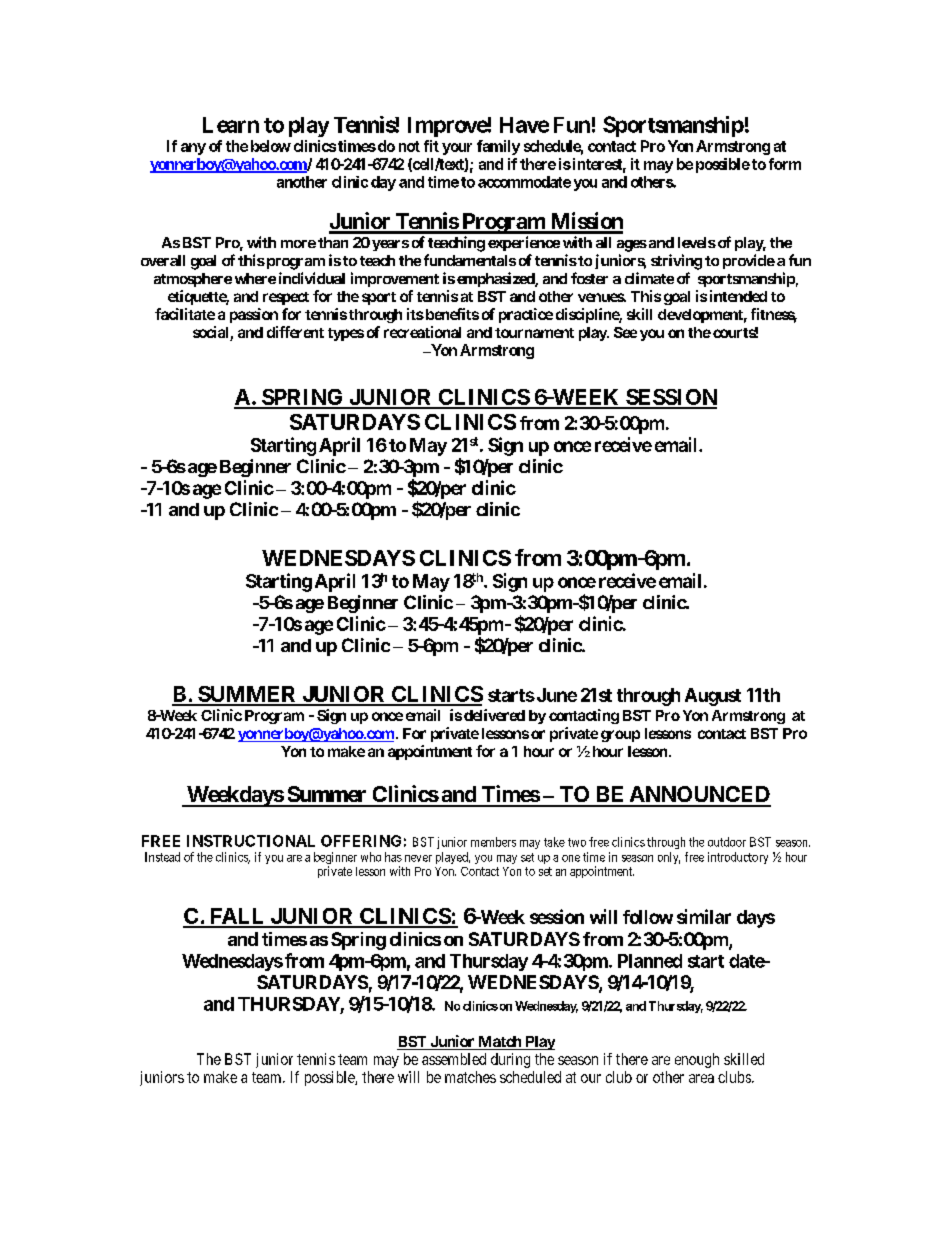 Image resolution: width=952 pixels, height=1233 pixels. I want to click on your, so click(457, 149).
